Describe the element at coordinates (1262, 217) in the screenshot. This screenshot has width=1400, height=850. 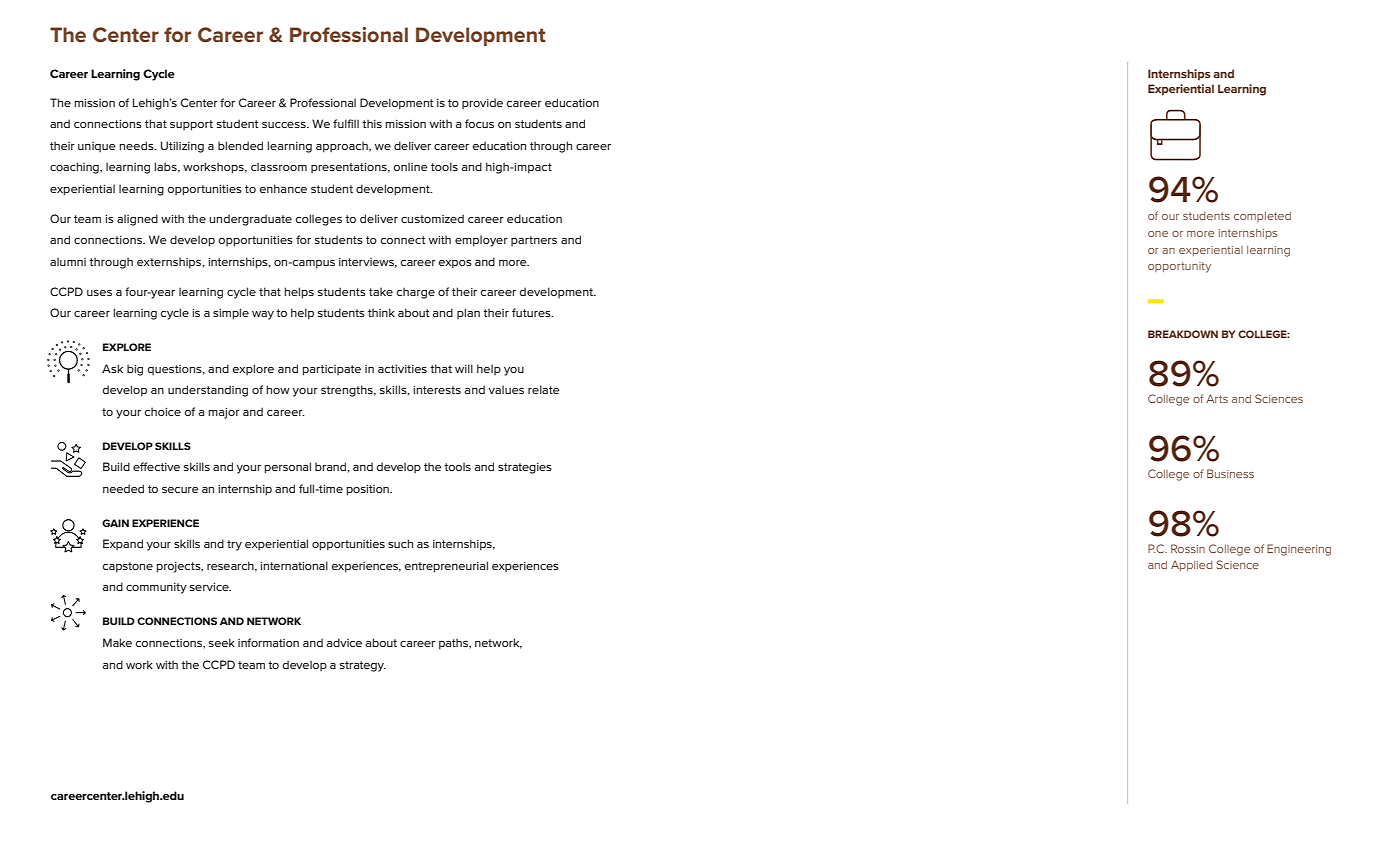
I see `completed` at that location.
